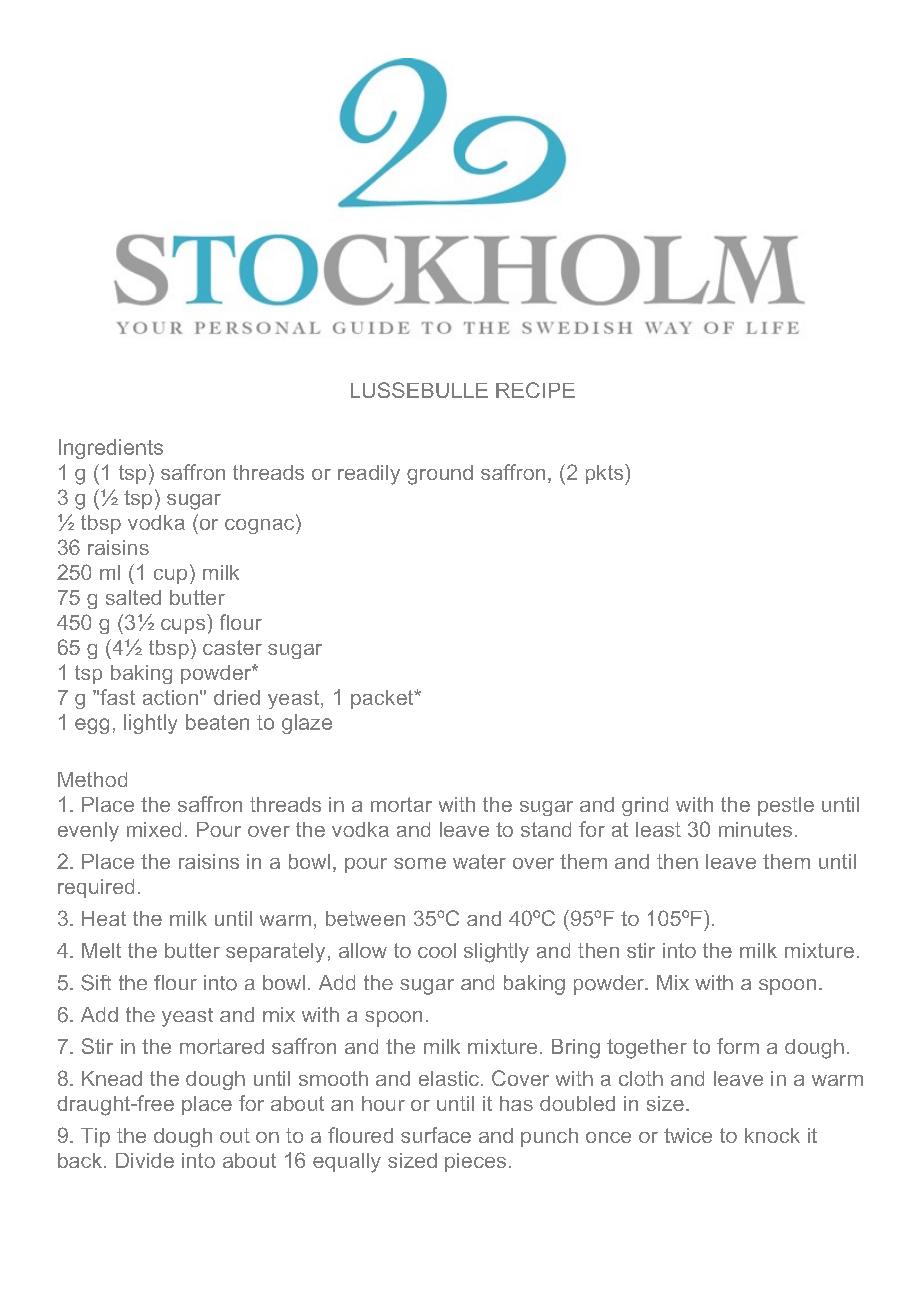 This screenshot has height=1308, width=924. What do you see at coordinates (436, 1135) in the screenshot?
I see `surface` at bounding box center [436, 1135].
